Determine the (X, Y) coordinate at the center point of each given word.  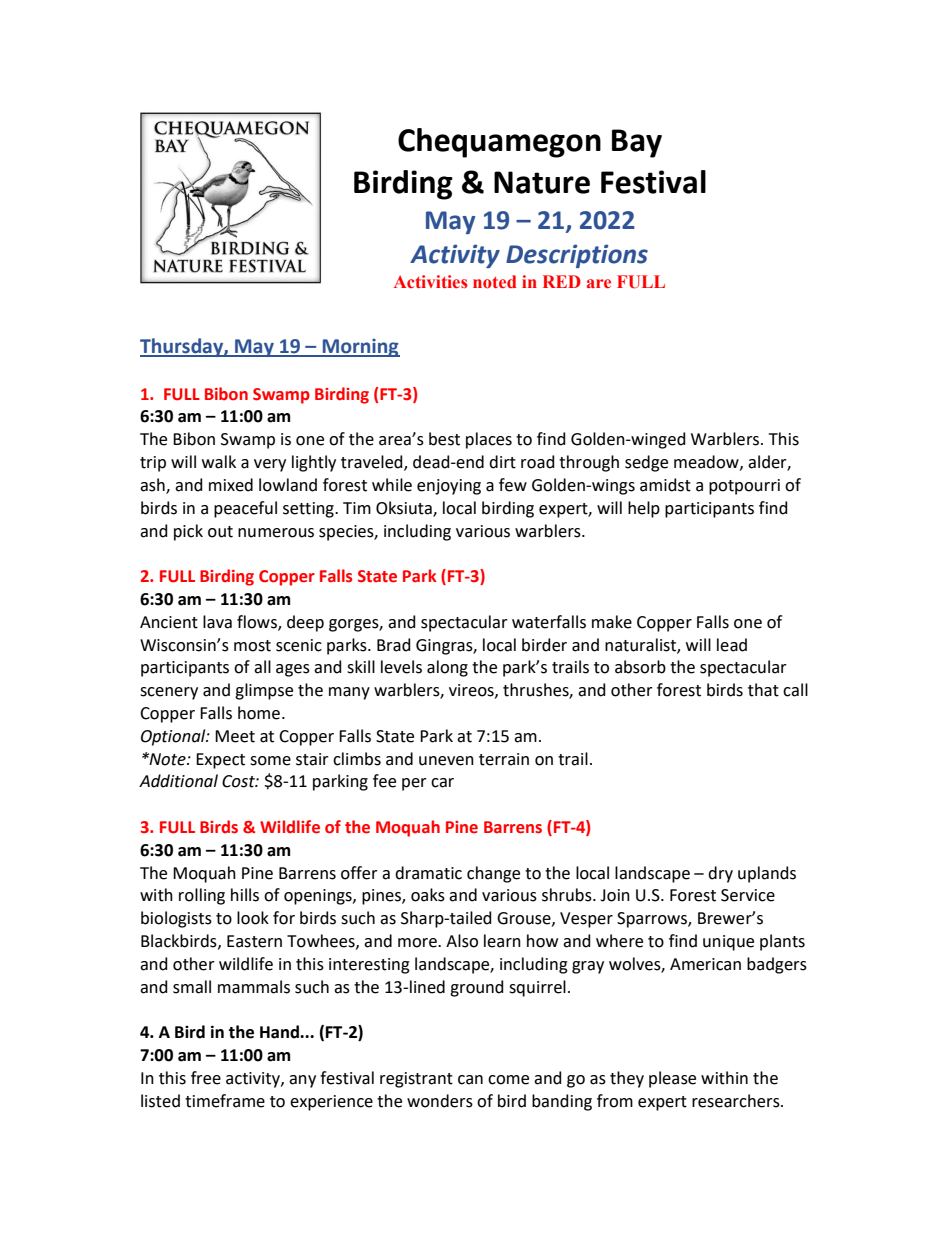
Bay (637, 143)
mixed (231, 485)
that (763, 690)
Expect (220, 761)
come (508, 1080)
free (206, 1078)
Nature (542, 182)
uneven (446, 761)
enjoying (449, 487)
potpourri (744, 487)
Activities (431, 282)
